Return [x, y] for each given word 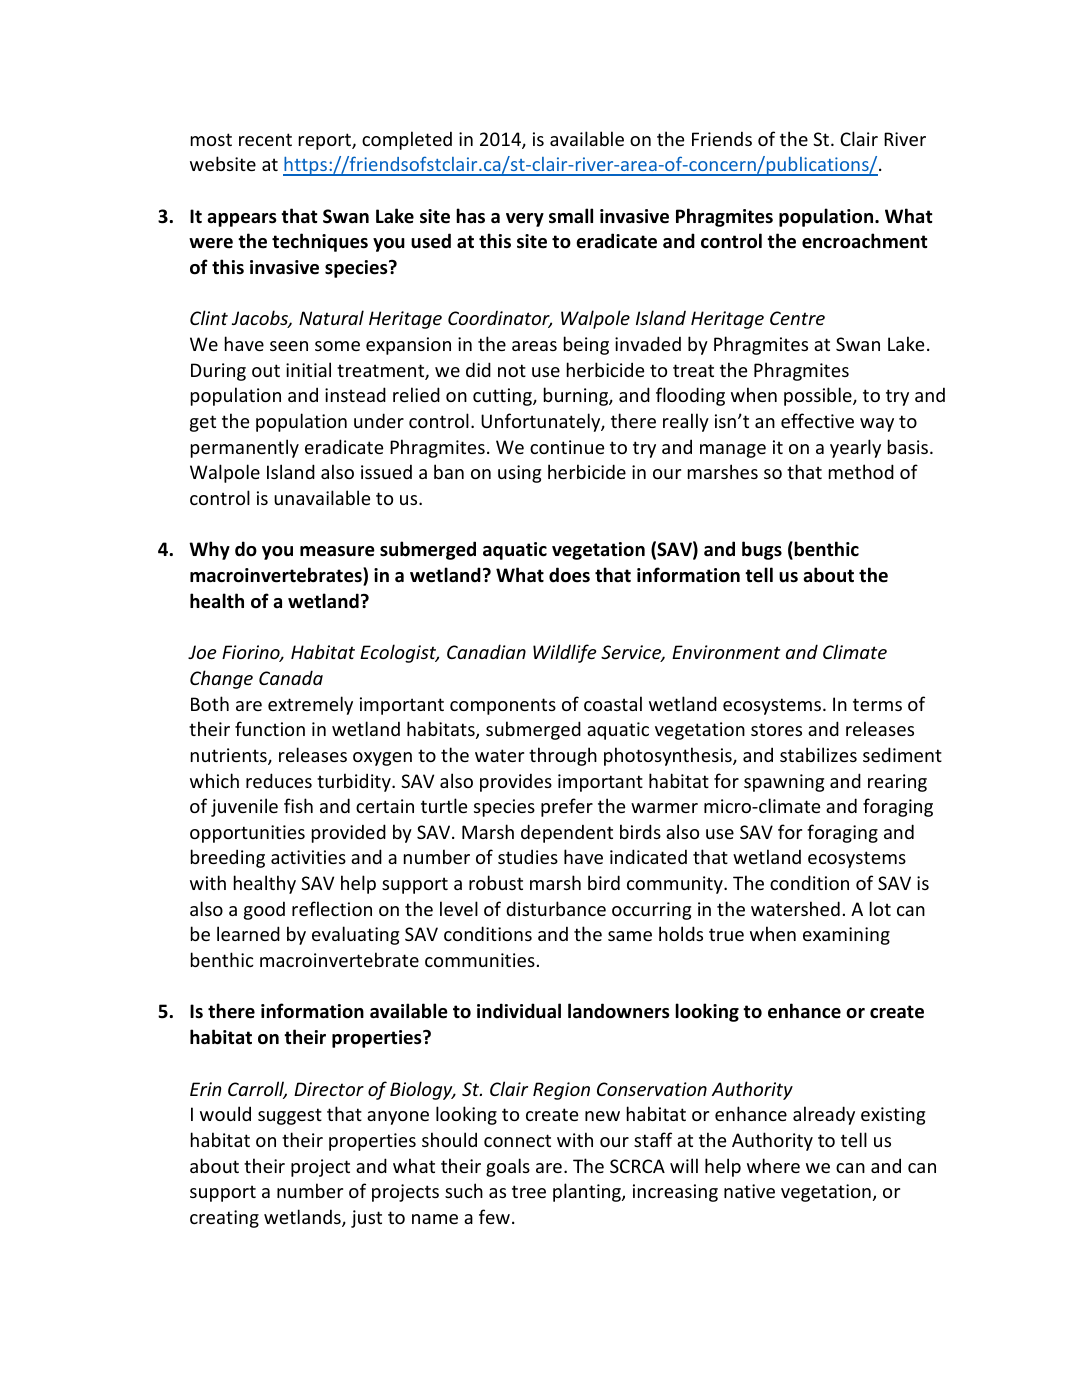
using [519, 474]
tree [529, 1191]
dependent [567, 833]
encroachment [865, 241]
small [571, 216]
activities [308, 857]
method [861, 471]
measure [337, 551]
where [773, 1165]
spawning [784, 783]
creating [224, 1219]
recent [265, 139]
